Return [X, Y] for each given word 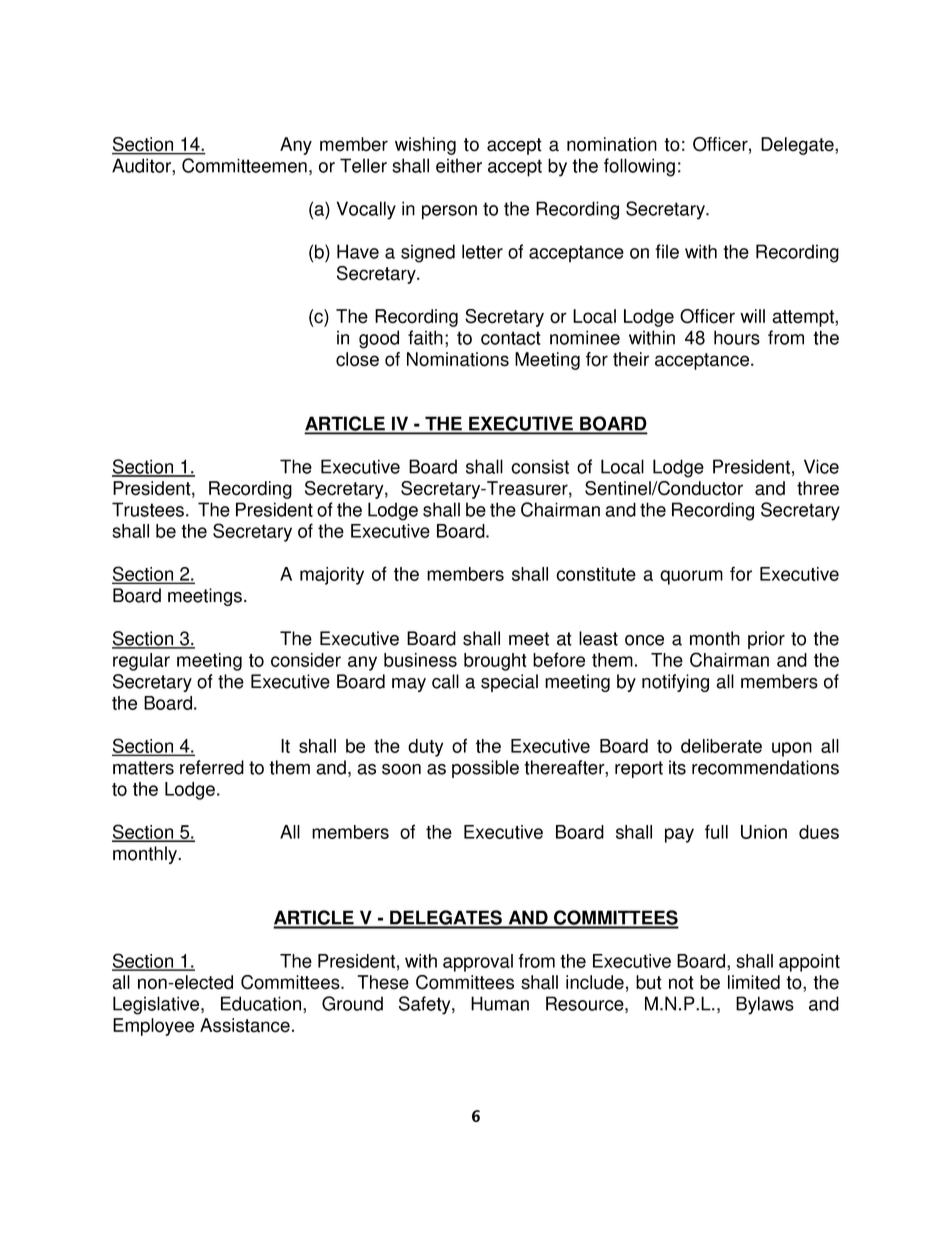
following [639, 167]
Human [500, 1003]
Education [262, 1003]
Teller [363, 165]
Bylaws [765, 1005]
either [459, 165]
